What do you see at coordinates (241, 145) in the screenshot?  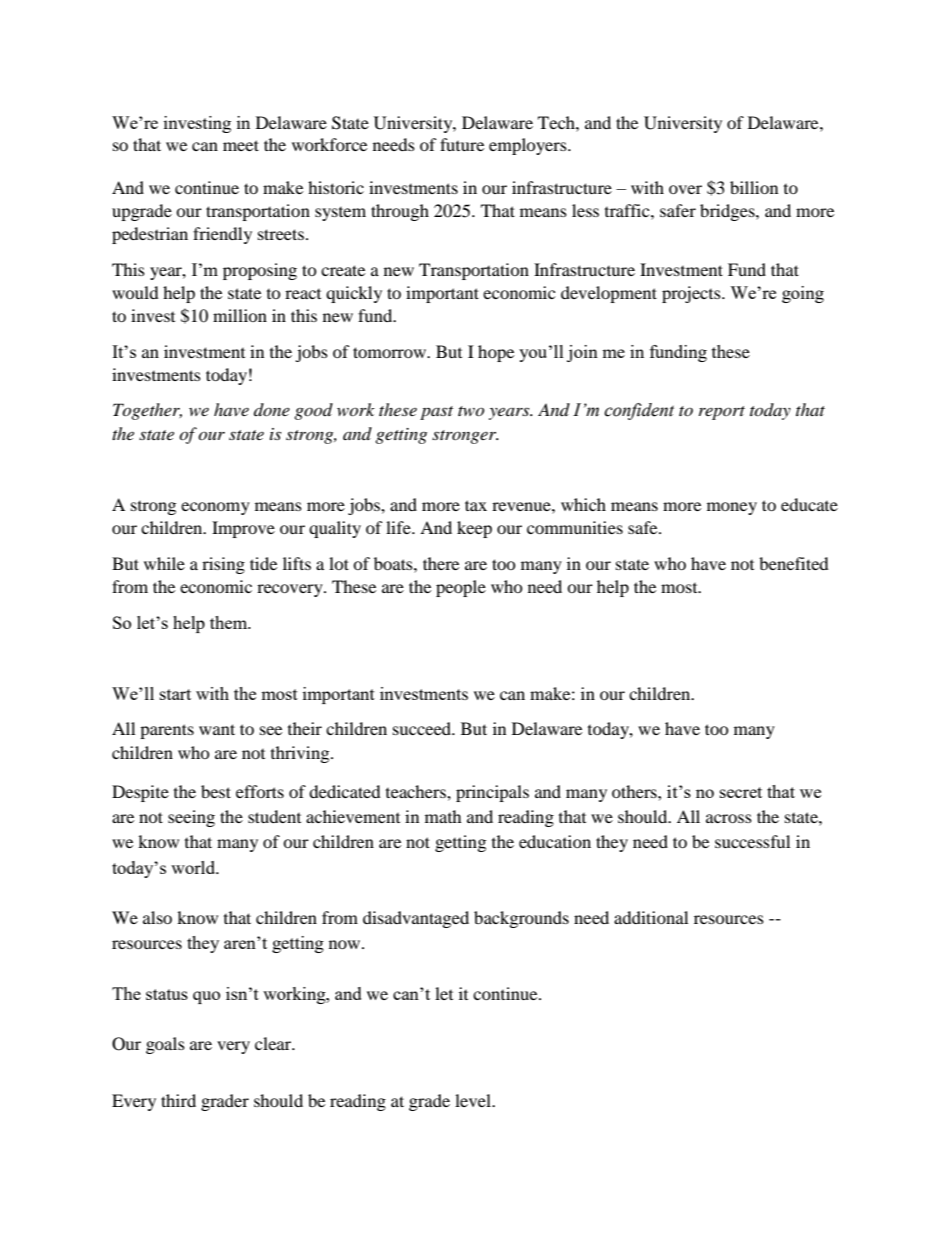 I see `meet` at bounding box center [241, 145].
